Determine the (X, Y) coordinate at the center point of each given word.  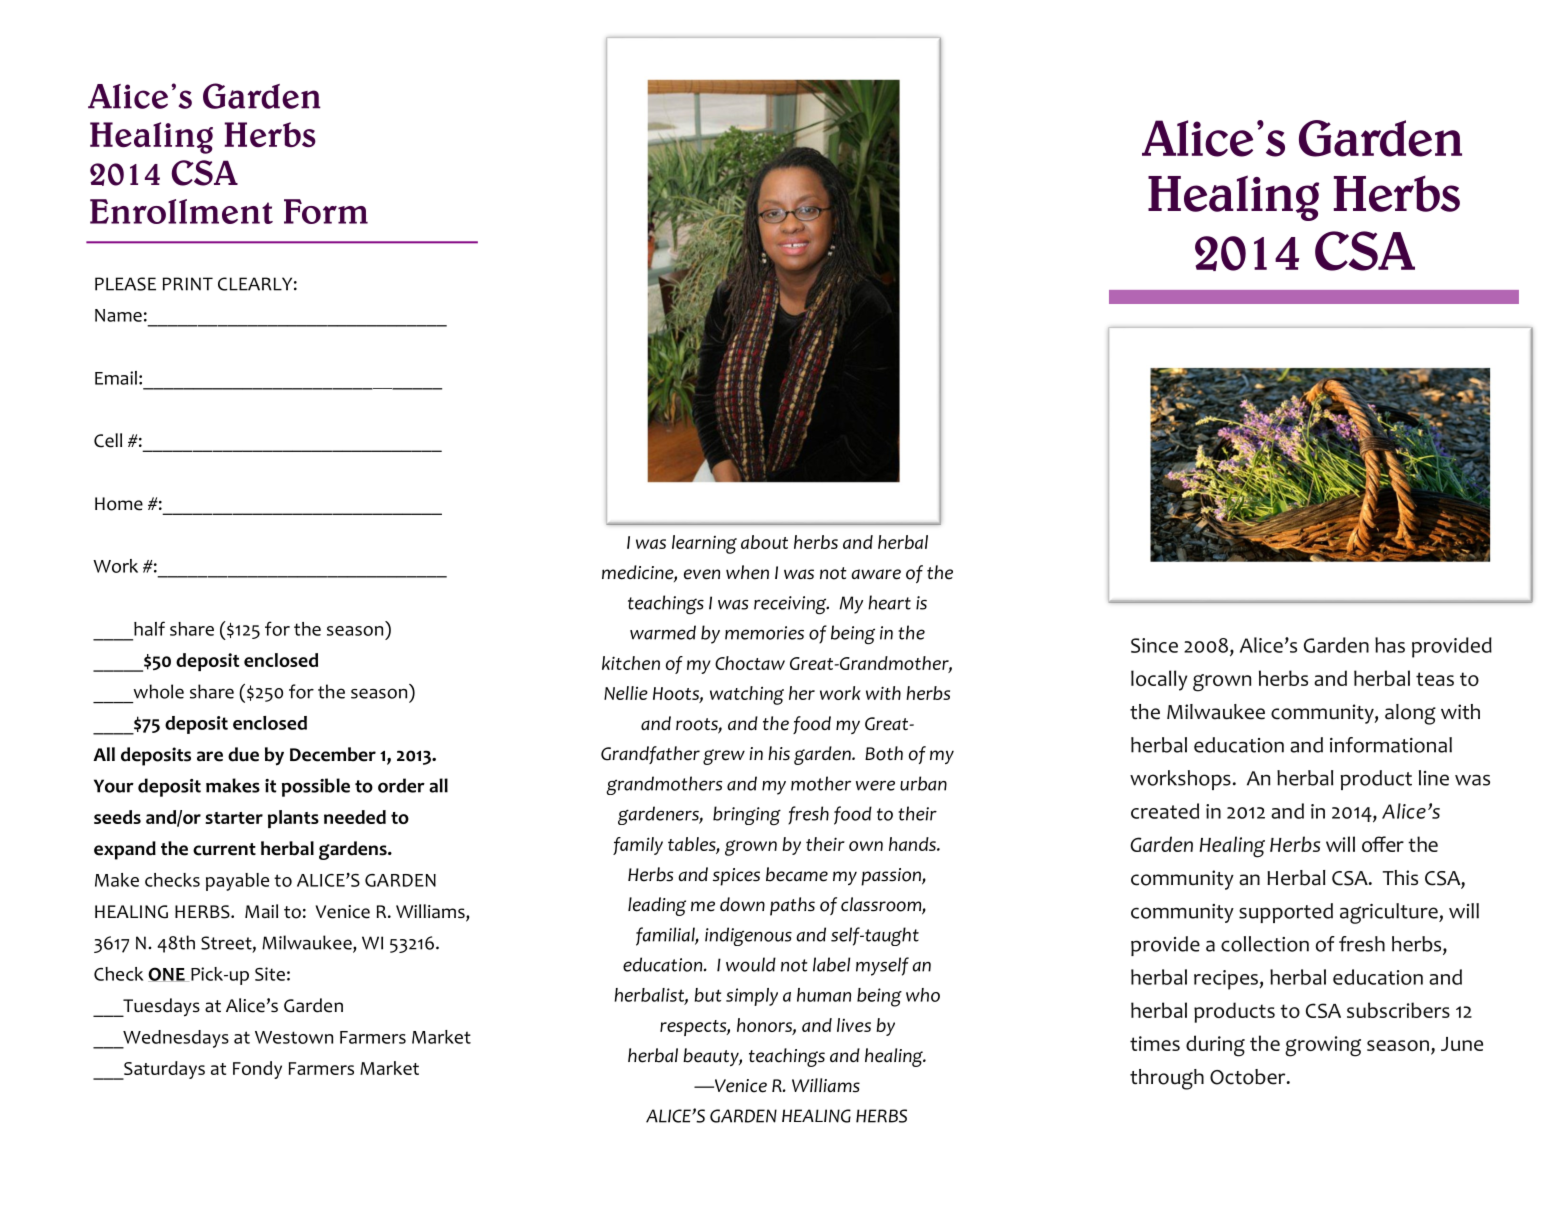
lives (854, 1025)
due (243, 754)
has (1390, 645)
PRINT (188, 284)
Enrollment (181, 211)
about (764, 542)
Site (270, 974)
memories (764, 633)
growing (1323, 1046)
